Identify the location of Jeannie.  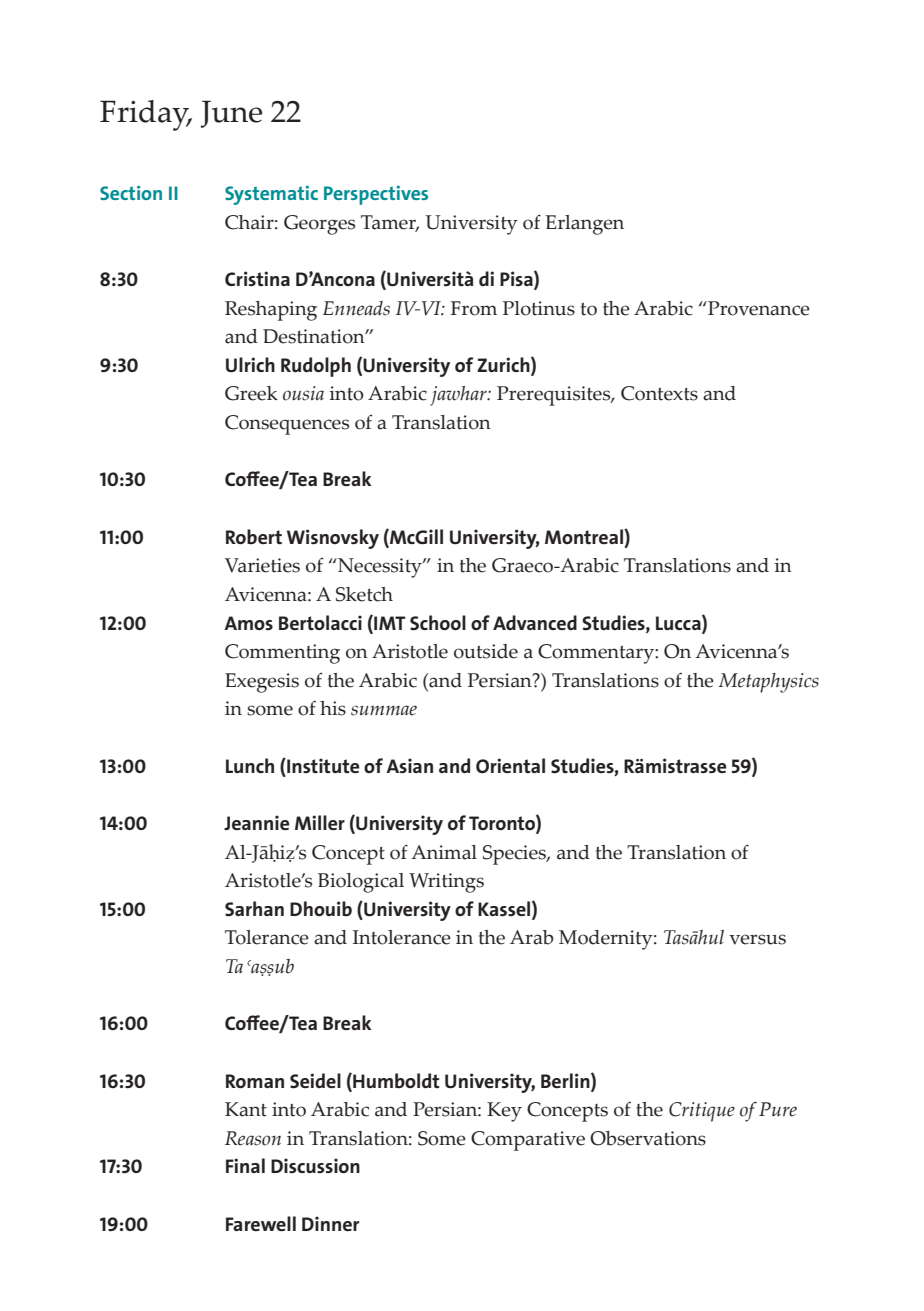
(256, 822).
